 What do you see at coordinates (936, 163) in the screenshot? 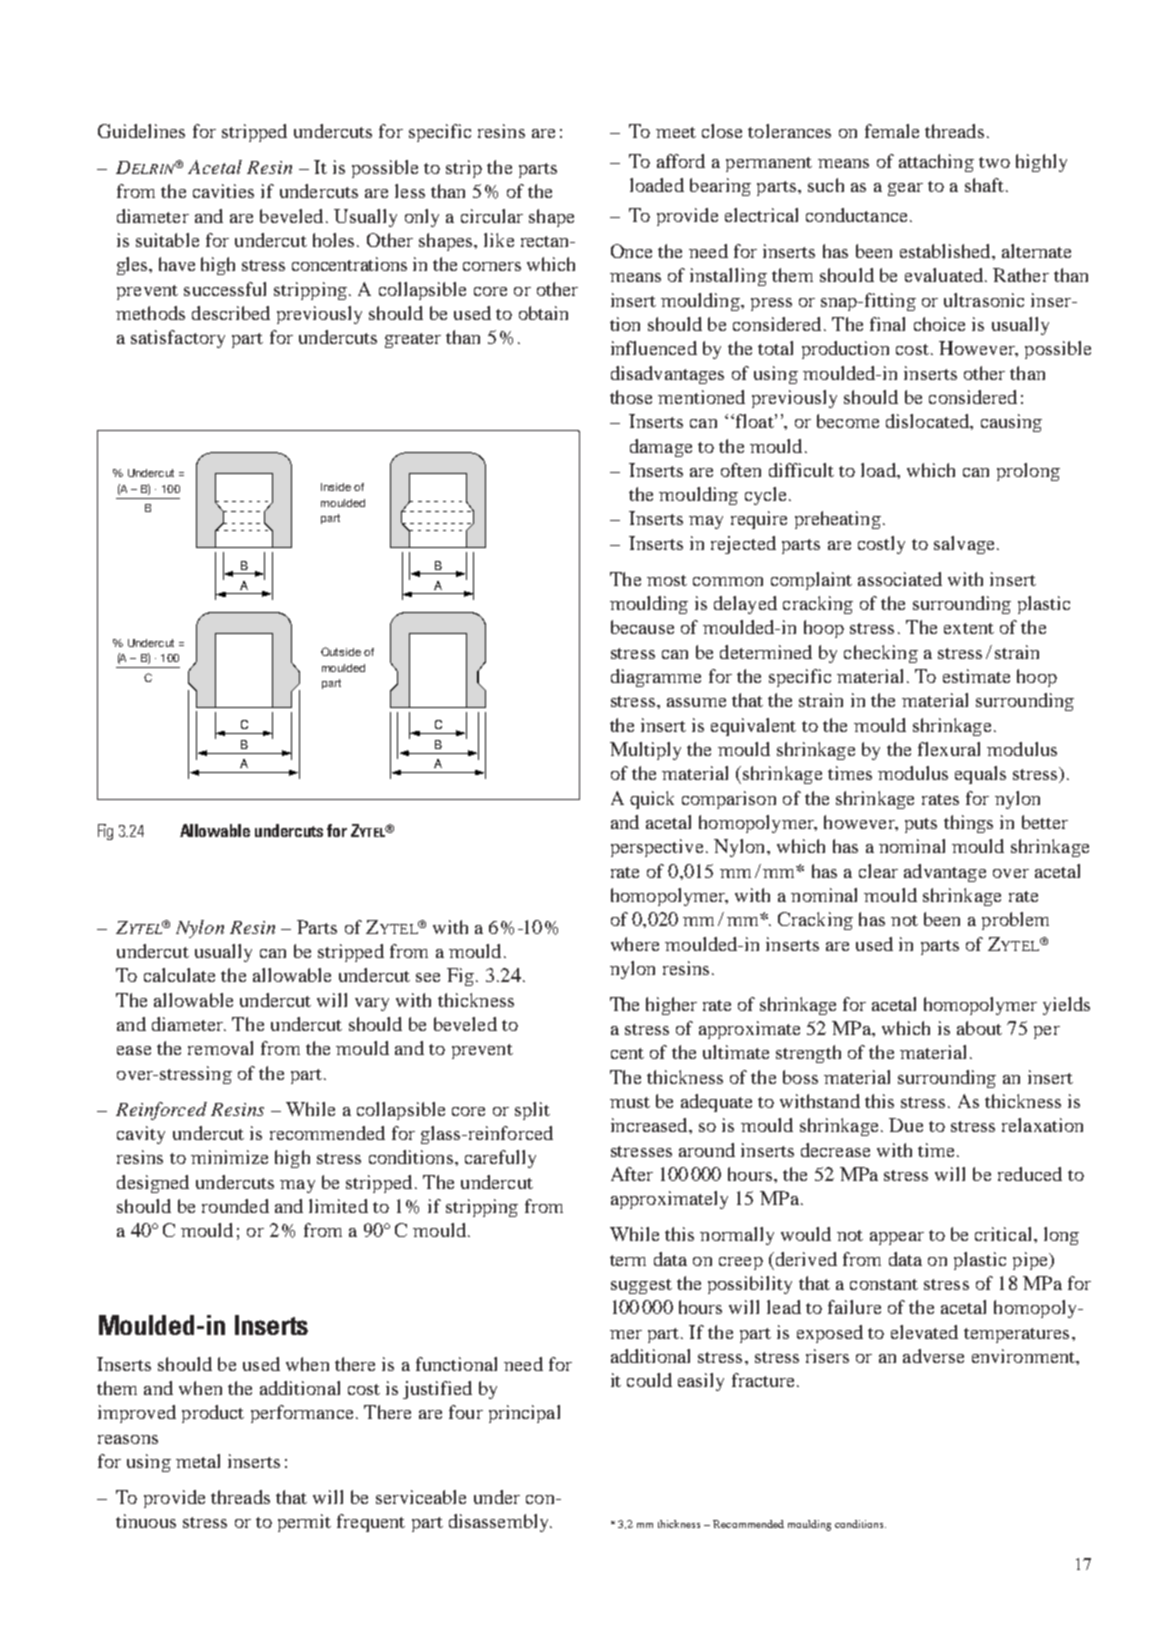
I see `attaching` at bounding box center [936, 163].
